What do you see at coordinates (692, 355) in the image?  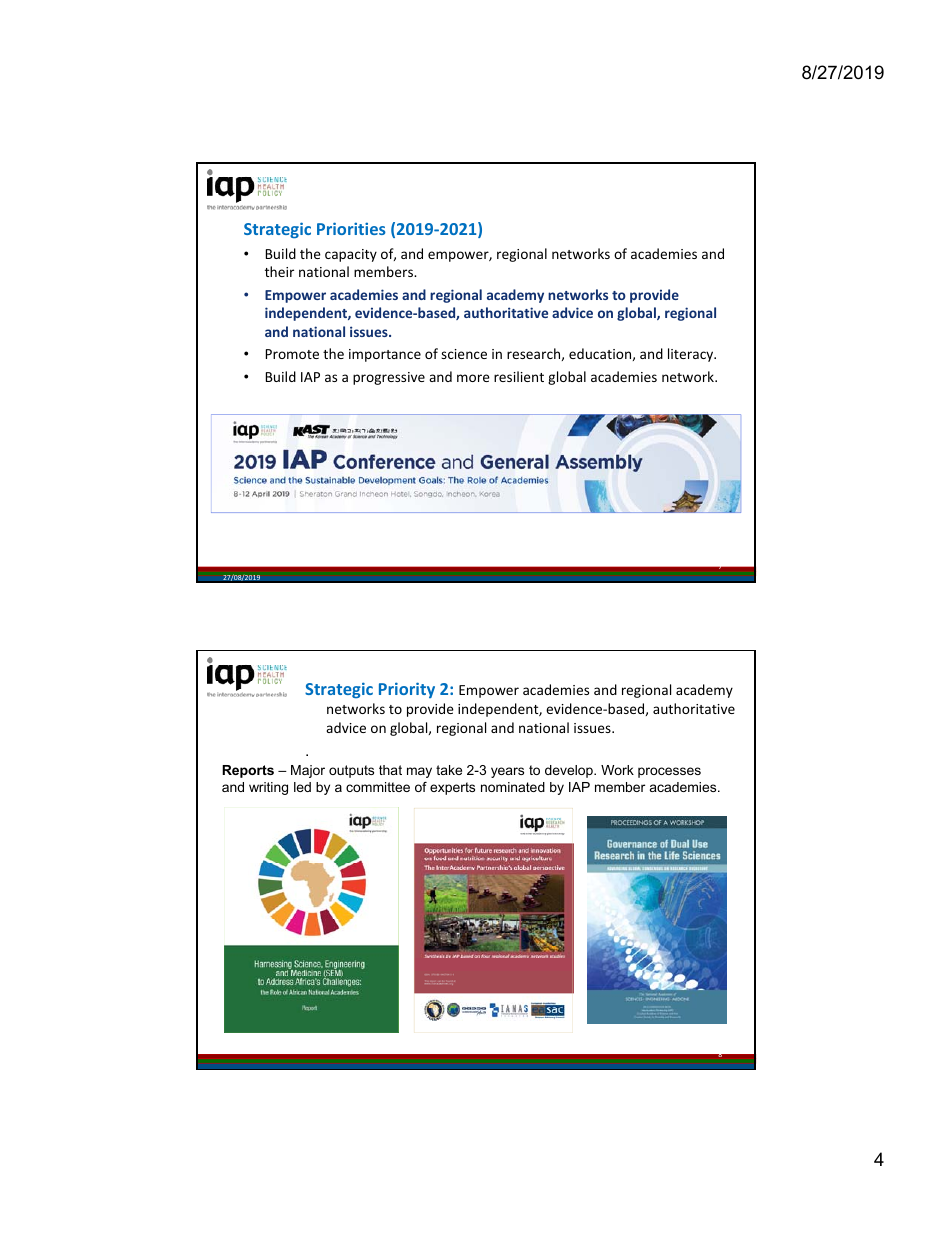 I see `literacy` at bounding box center [692, 355].
